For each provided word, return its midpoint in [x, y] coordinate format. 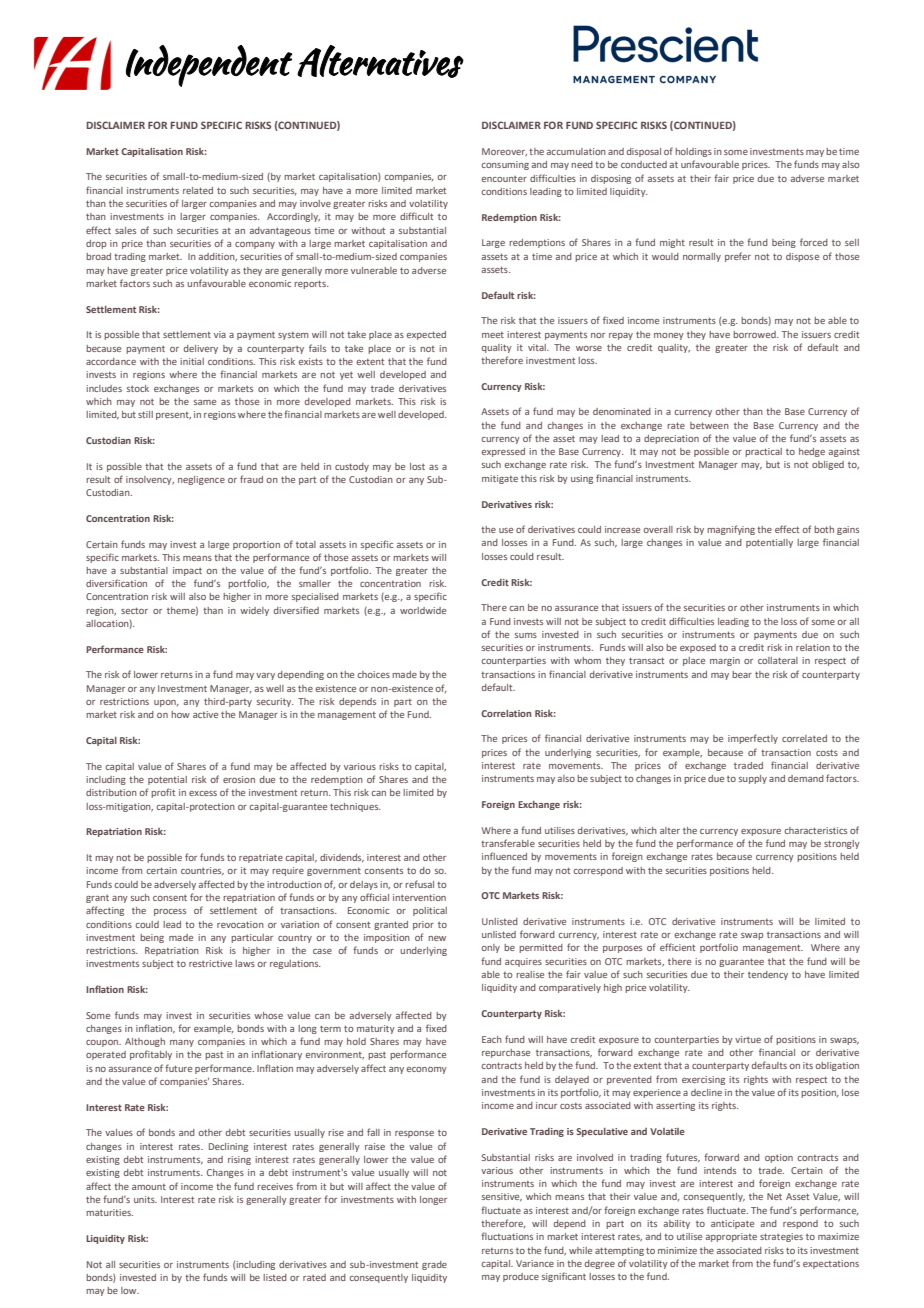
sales [125, 230]
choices [373, 674]
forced [814, 242]
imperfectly [753, 739]
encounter [504, 179]
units [145, 1199]
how [180, 714]
